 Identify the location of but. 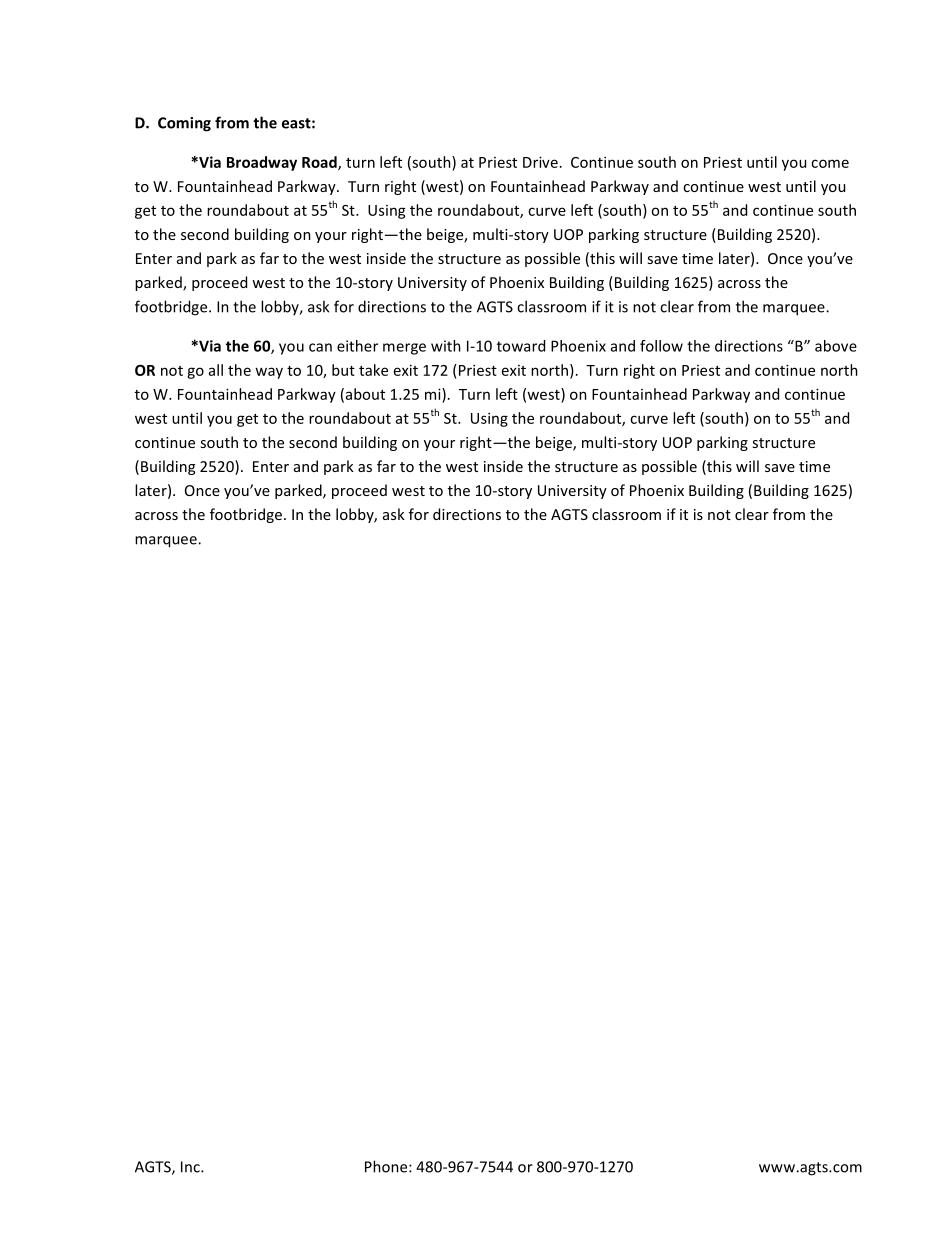
(343, 370).
